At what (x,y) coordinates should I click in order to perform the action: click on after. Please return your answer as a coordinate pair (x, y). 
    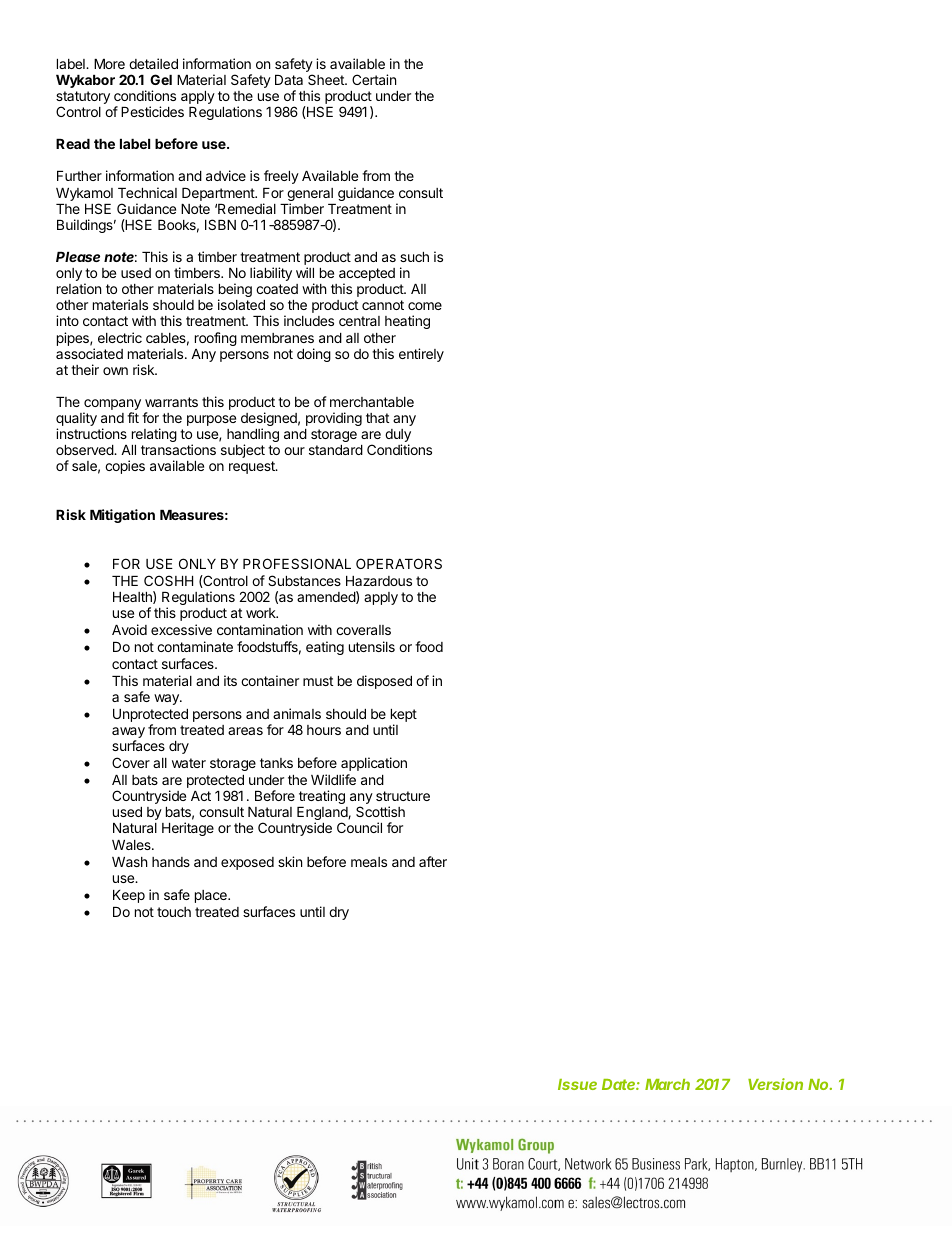
    Looking at the image, I should click on (433, 861).
